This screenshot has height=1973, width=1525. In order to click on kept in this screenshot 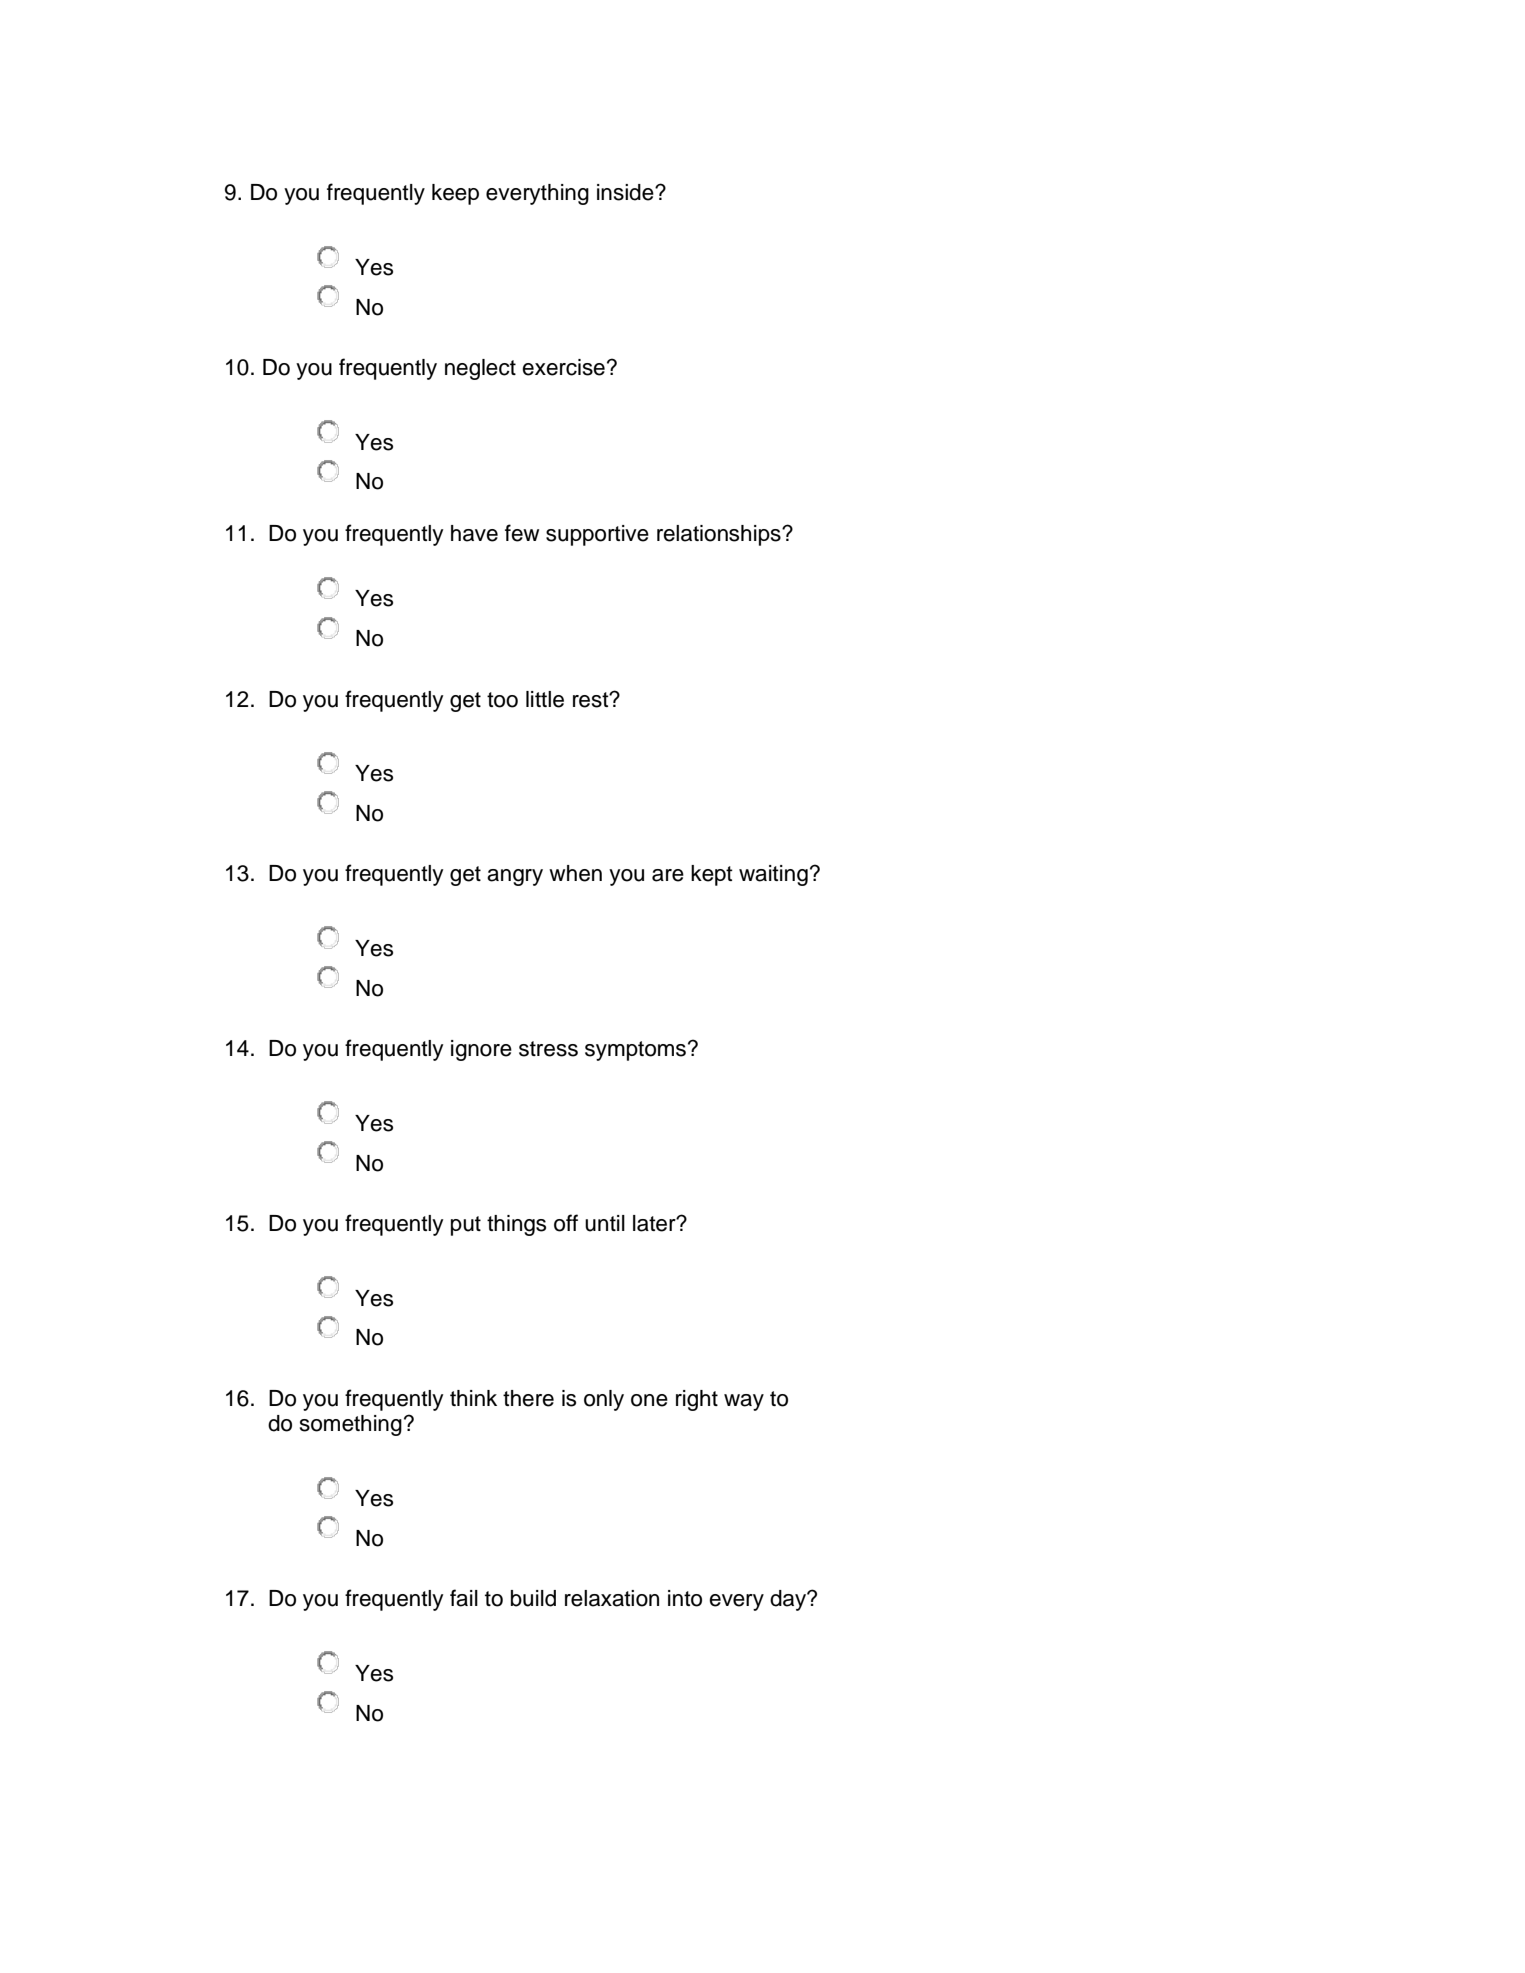, I will do `click(712, 875)`.
